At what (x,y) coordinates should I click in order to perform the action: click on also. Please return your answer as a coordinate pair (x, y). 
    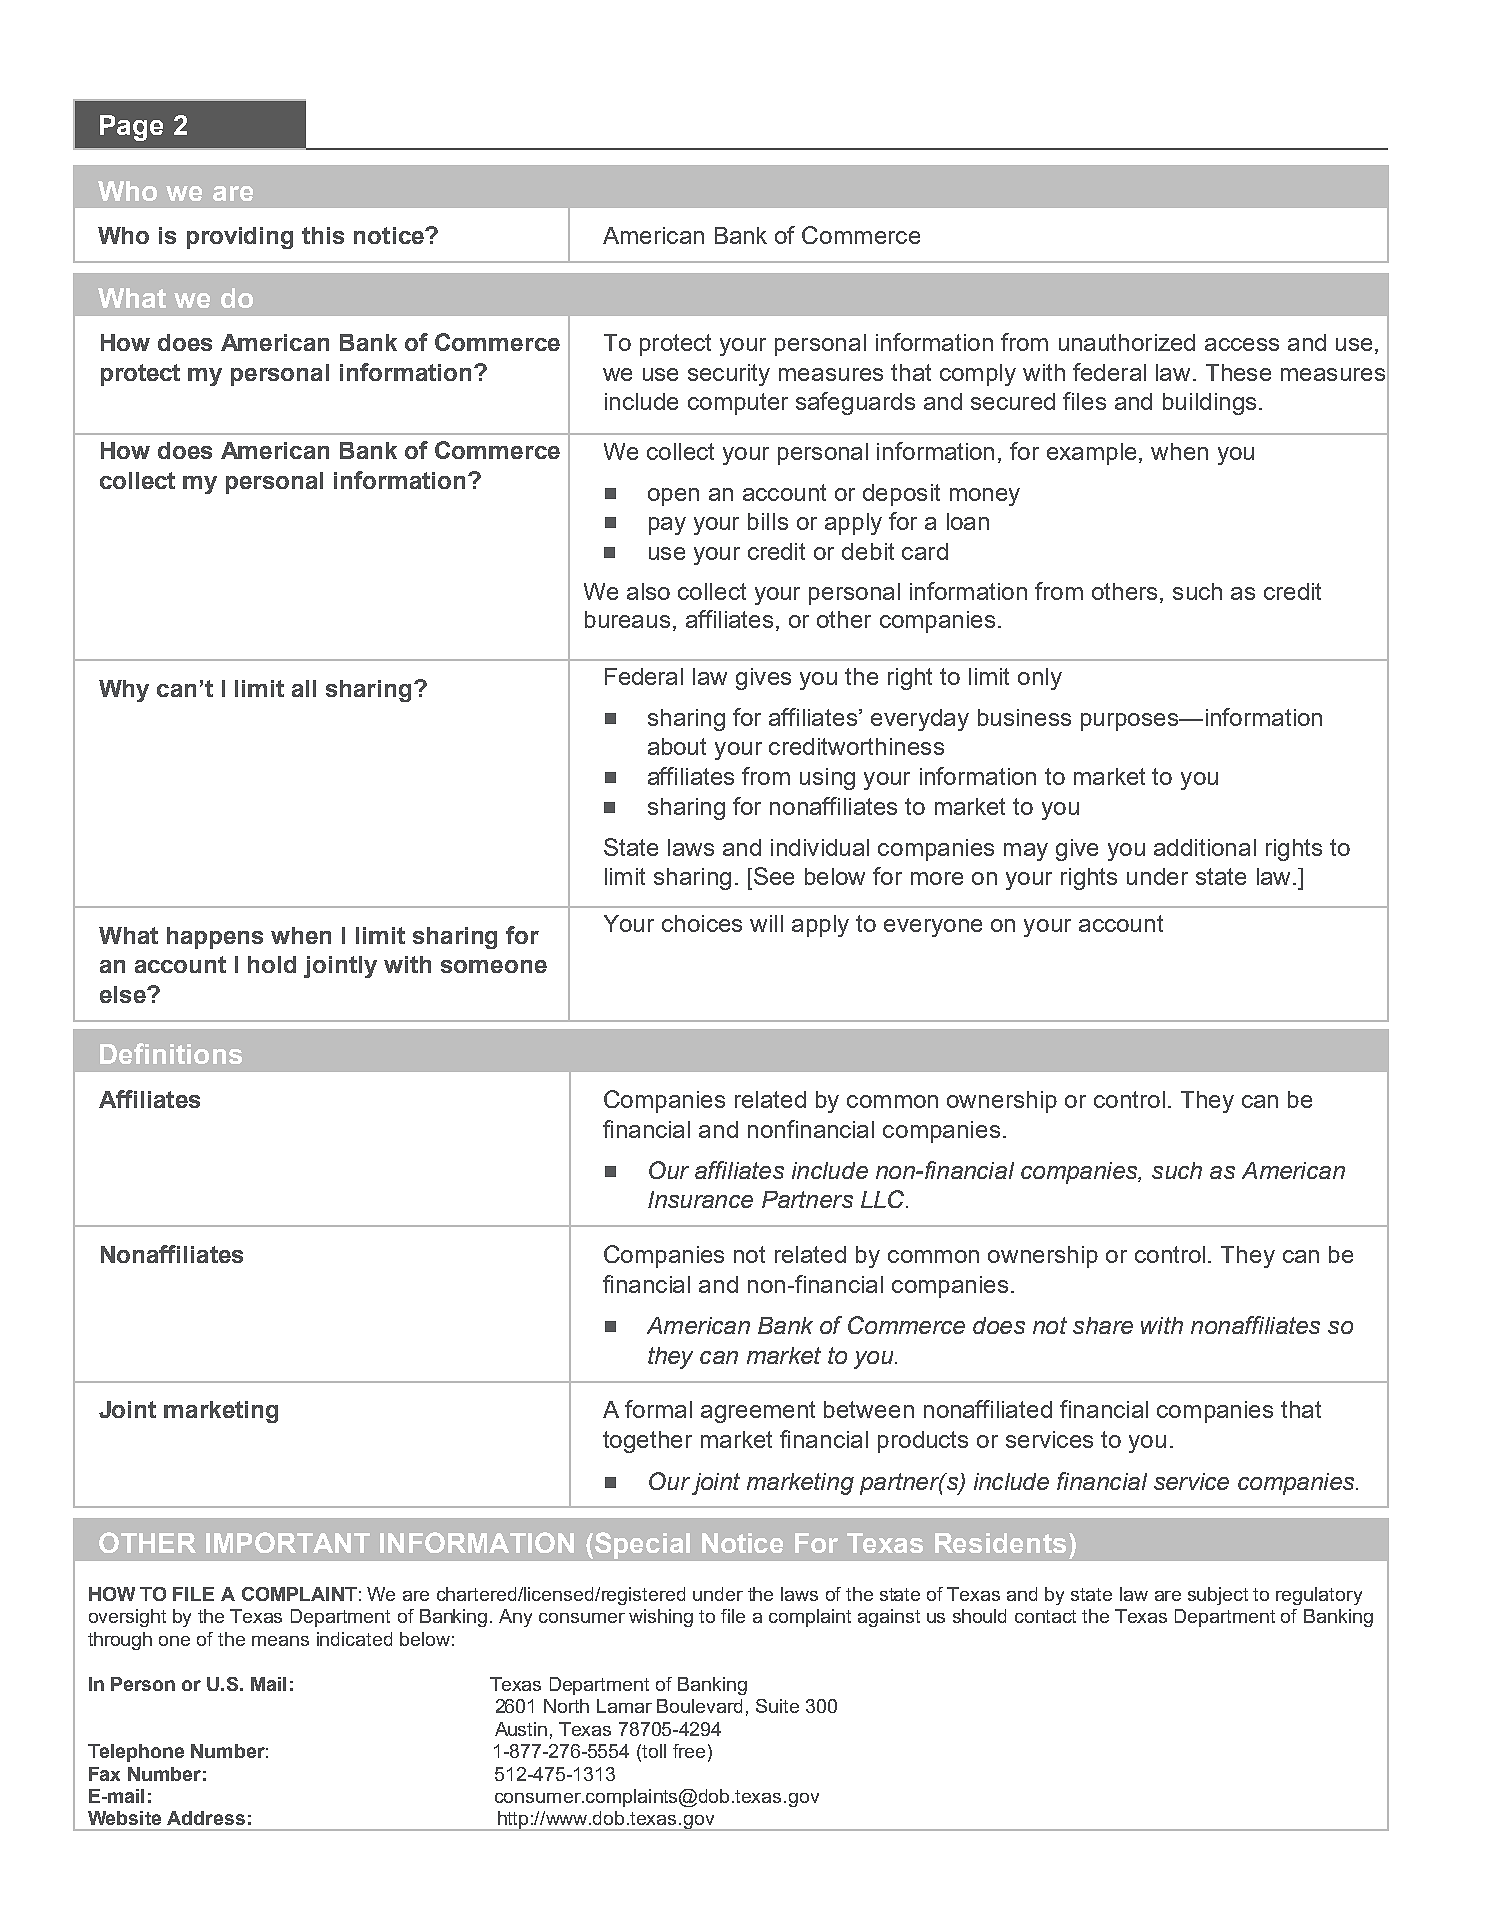
    Looking at the image, I should click on (648, 591).
